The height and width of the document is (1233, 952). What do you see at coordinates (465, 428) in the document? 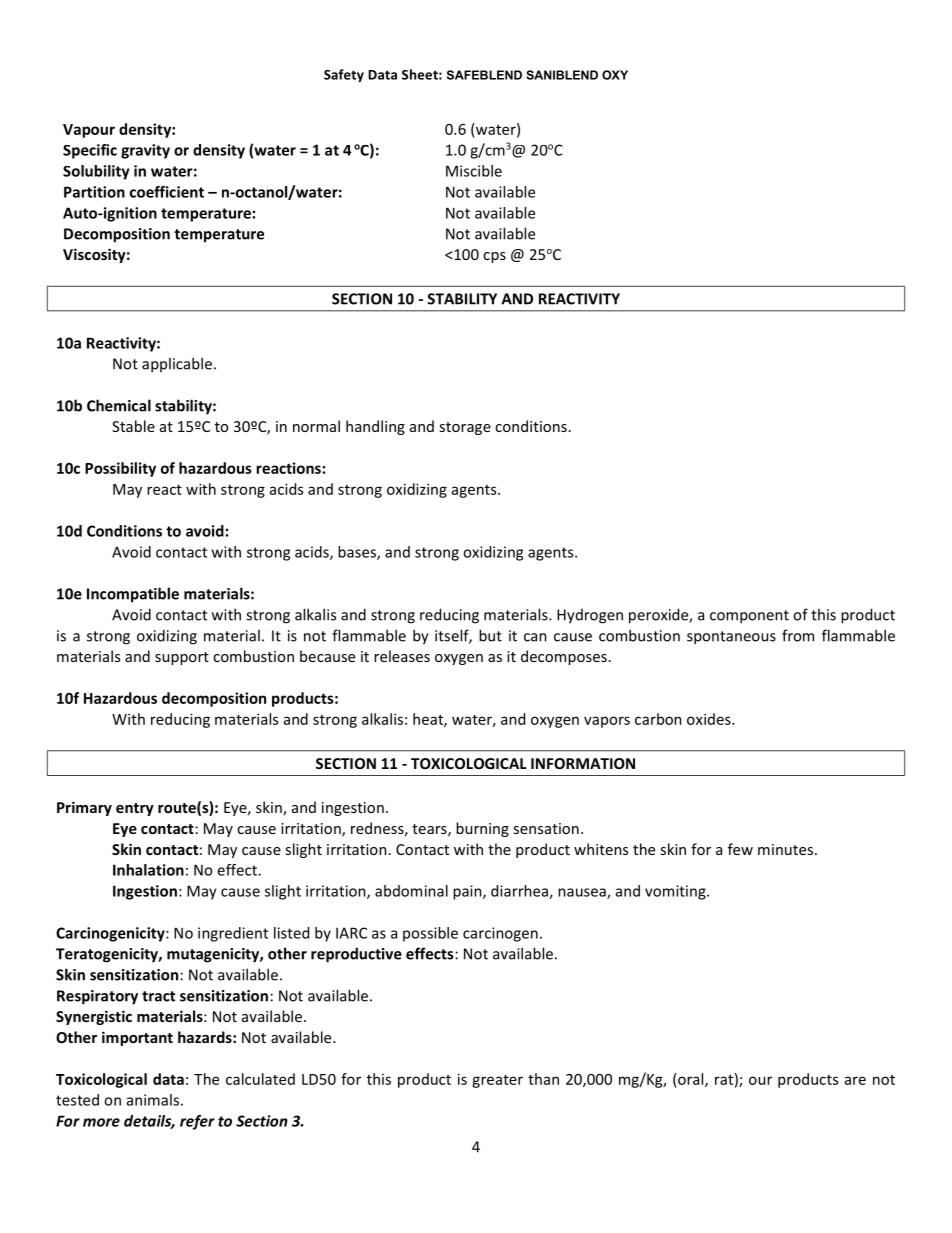
I see `storage` at bounding box center [465, 428].
